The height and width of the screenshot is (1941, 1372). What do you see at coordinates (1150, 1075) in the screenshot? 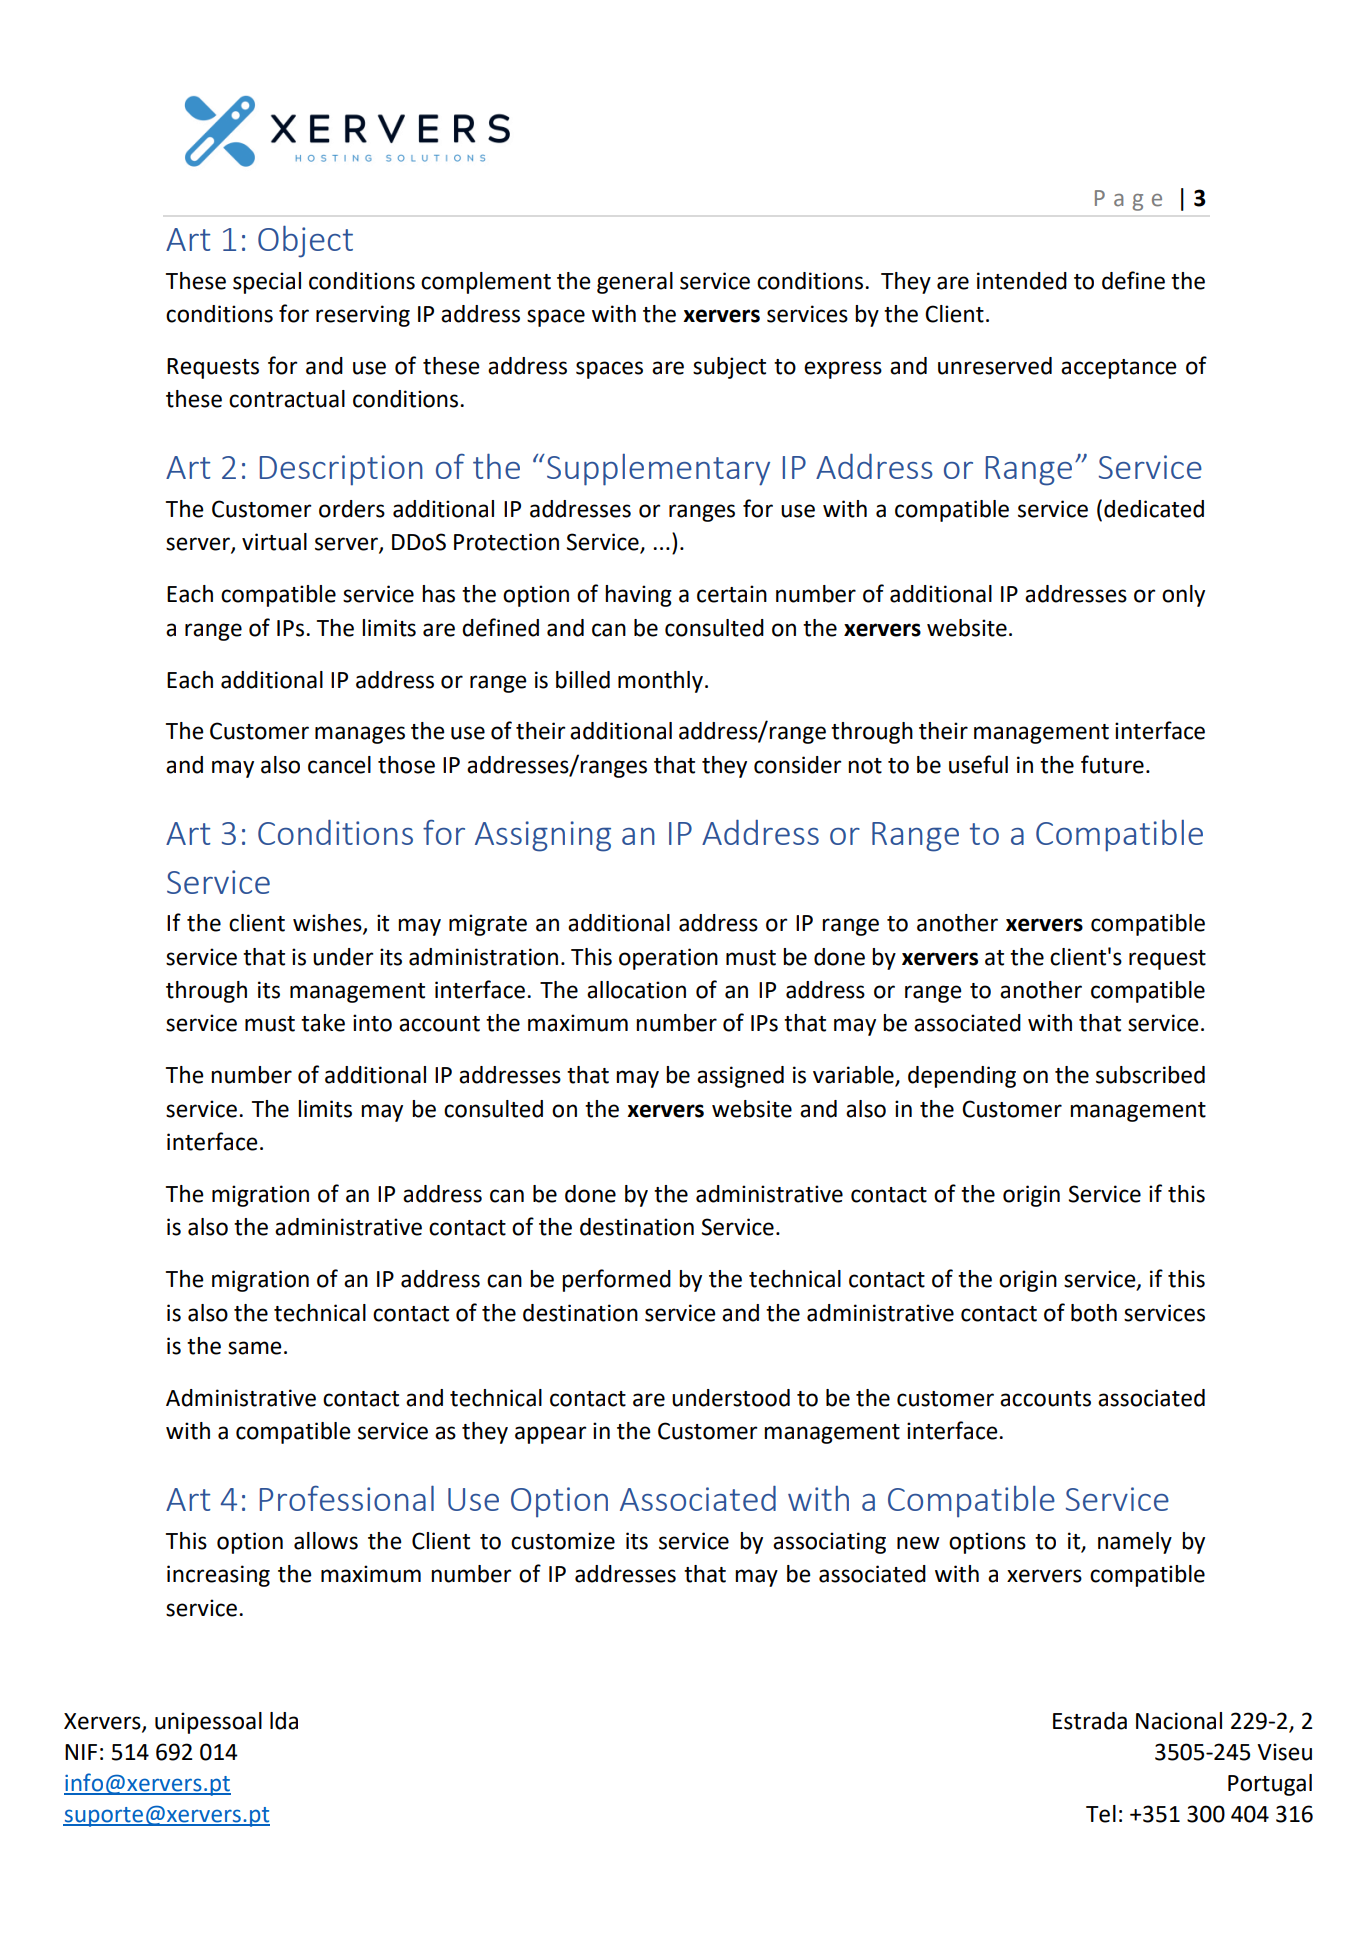
I see `subscribed` at bounding box center [1150, 1075].
